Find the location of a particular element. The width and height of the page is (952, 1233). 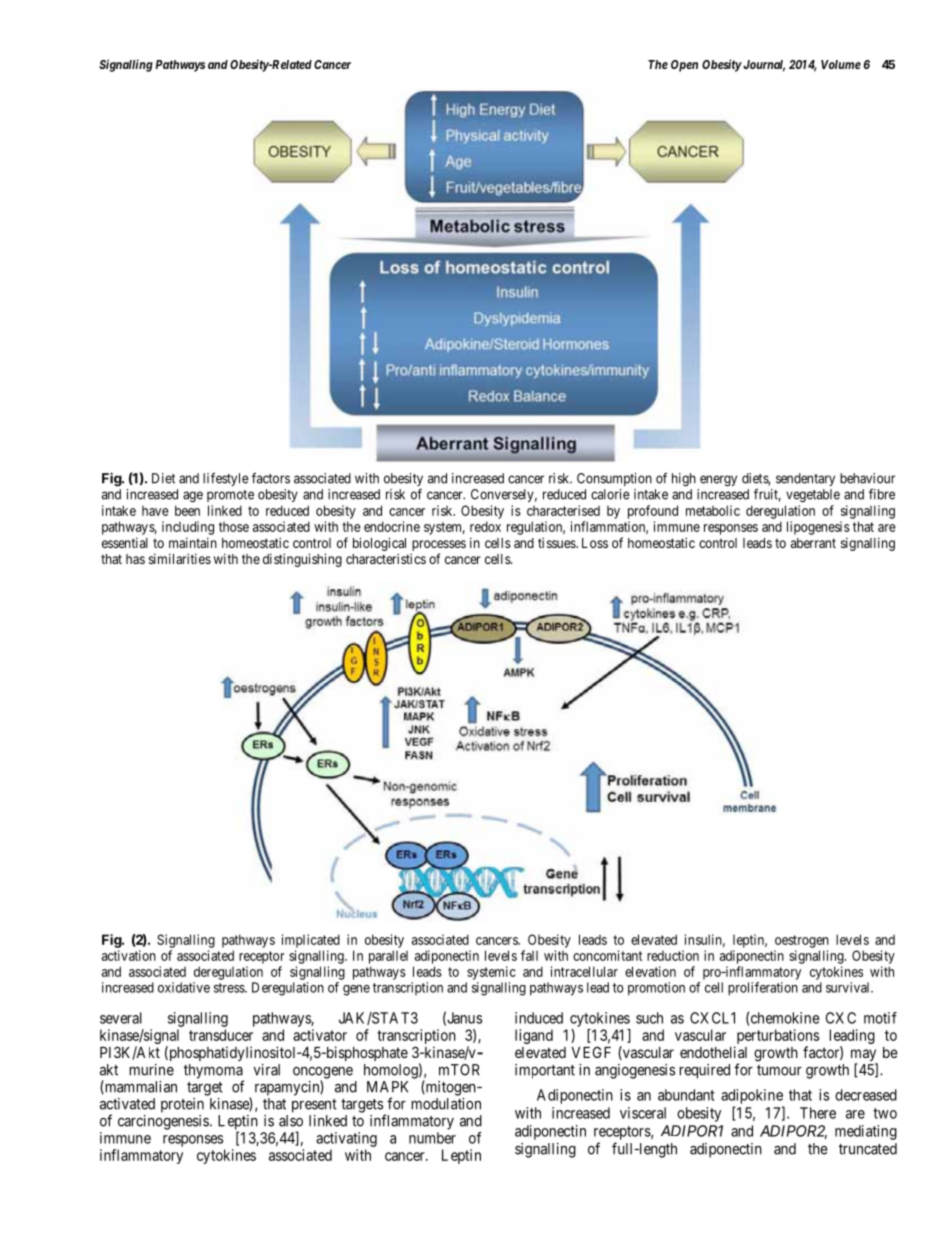

Volume is located at coordinates (841, 64).
